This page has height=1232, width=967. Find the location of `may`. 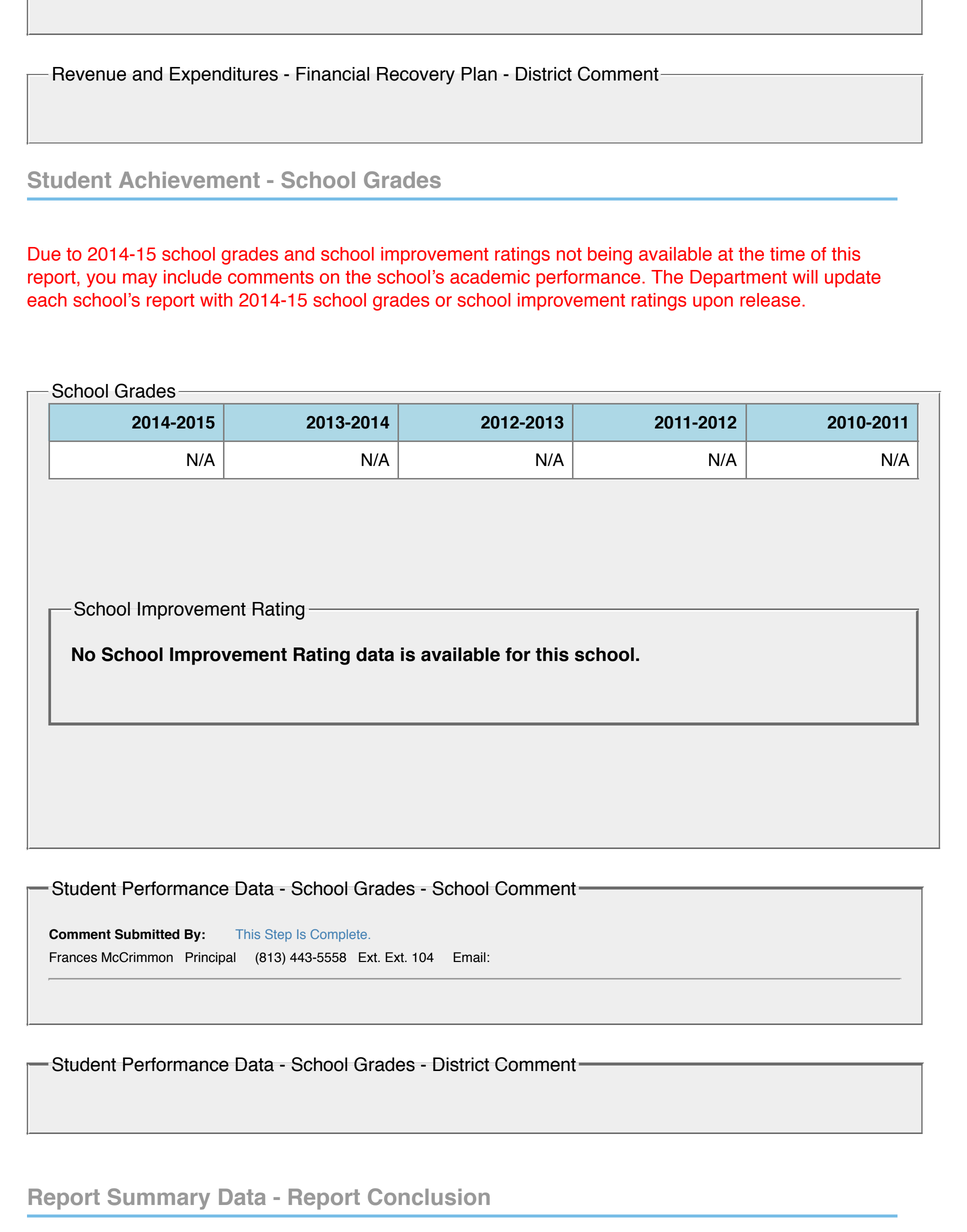

may is located at coordinates (140, 280).
